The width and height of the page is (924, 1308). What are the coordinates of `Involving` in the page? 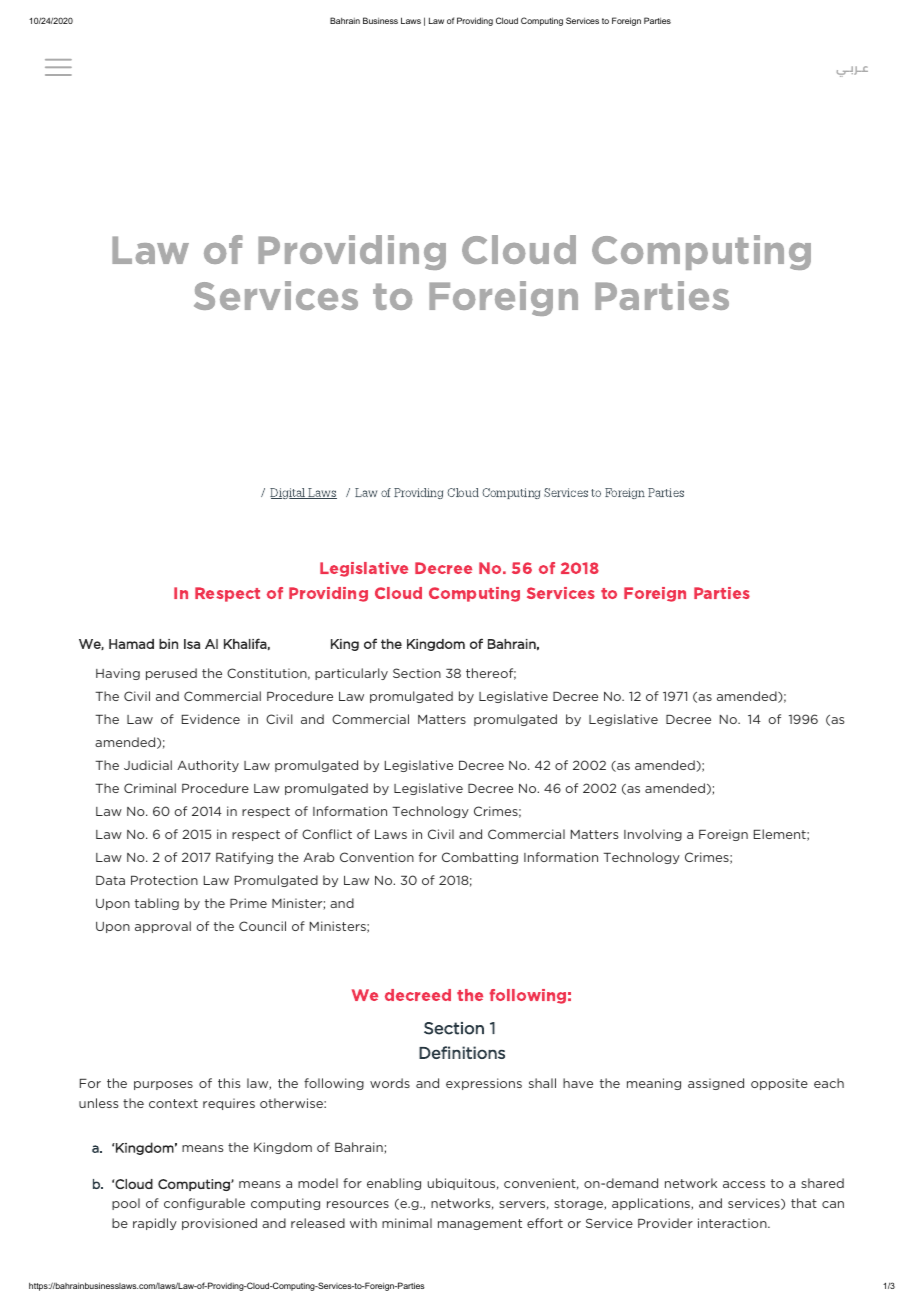 It's located at (653, 835).
